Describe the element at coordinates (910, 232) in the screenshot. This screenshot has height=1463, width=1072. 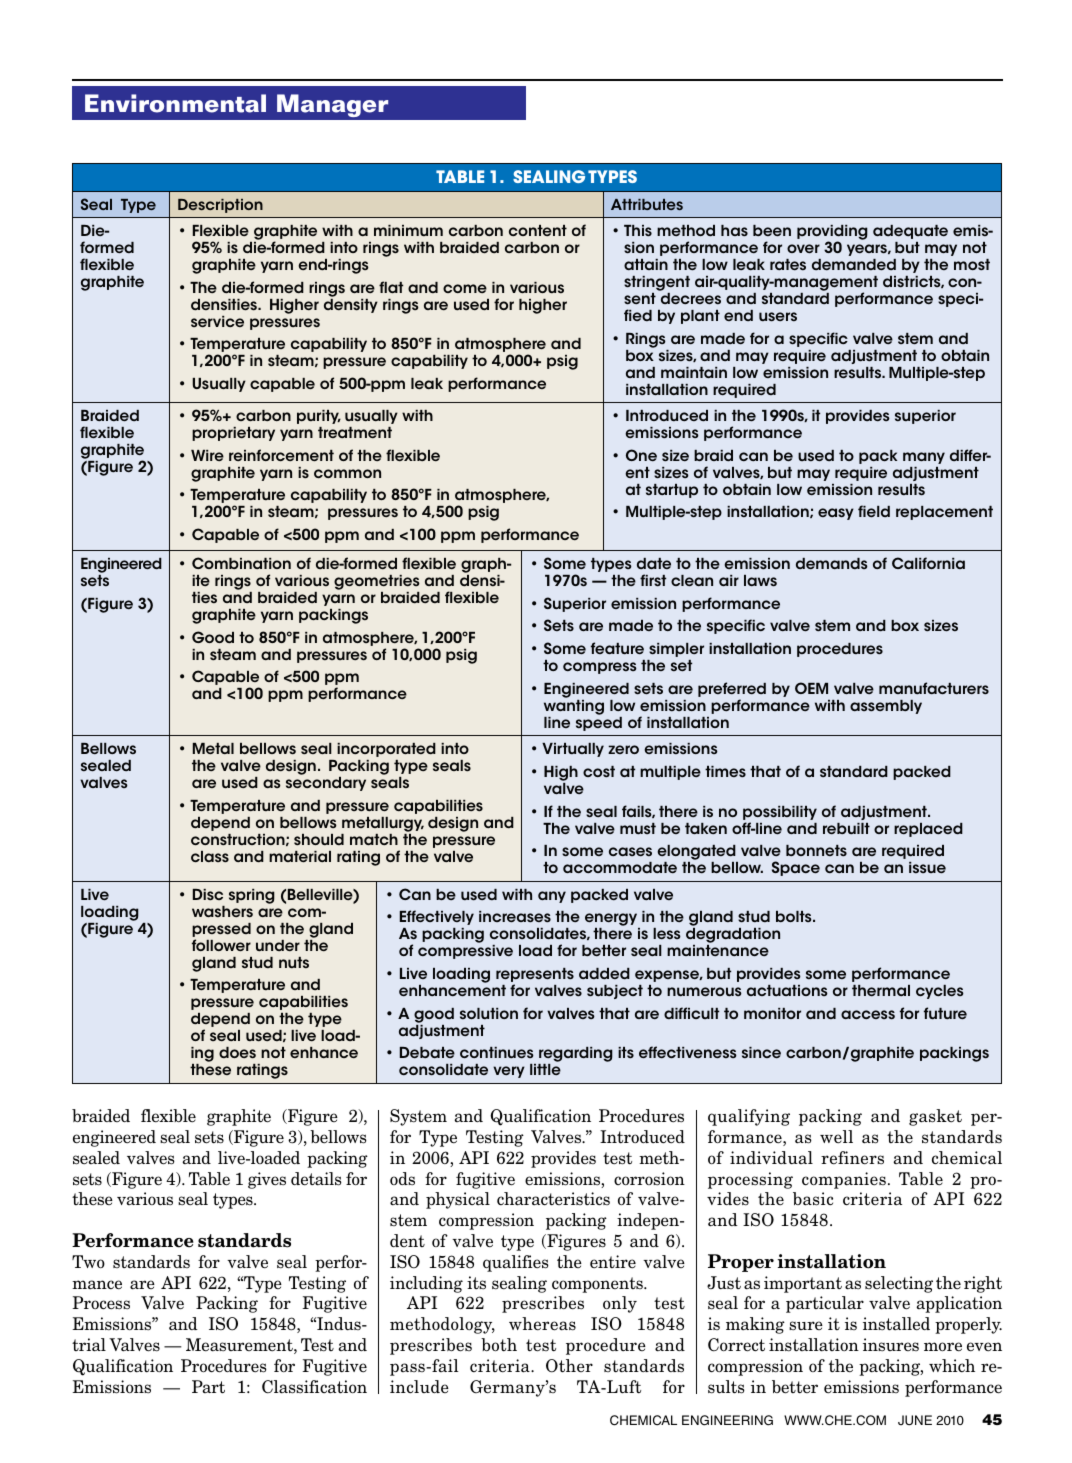
I see `adequate` at that location.
